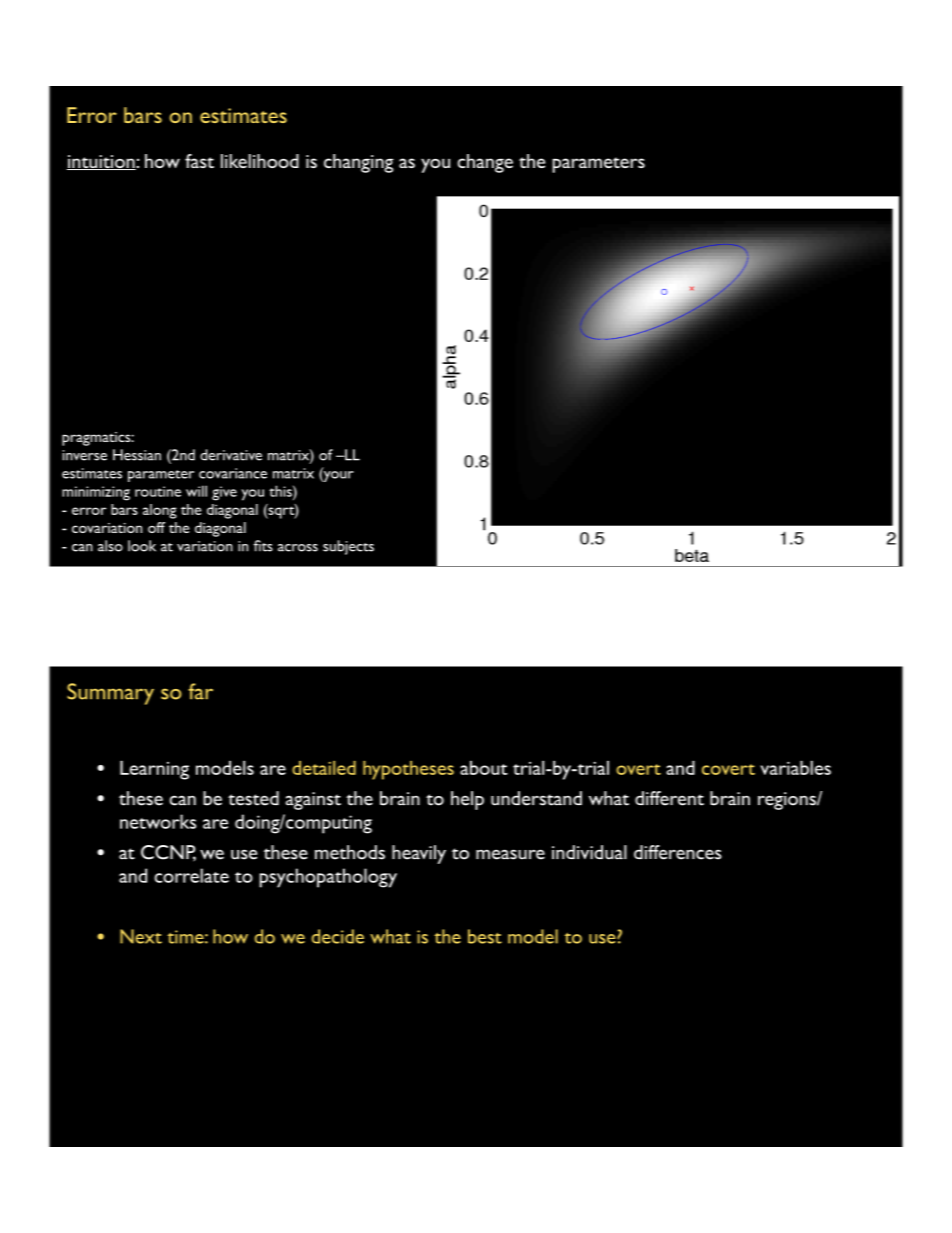 The height and width of the document is (1233, 952). I want to click on far, so click(200, 691).
